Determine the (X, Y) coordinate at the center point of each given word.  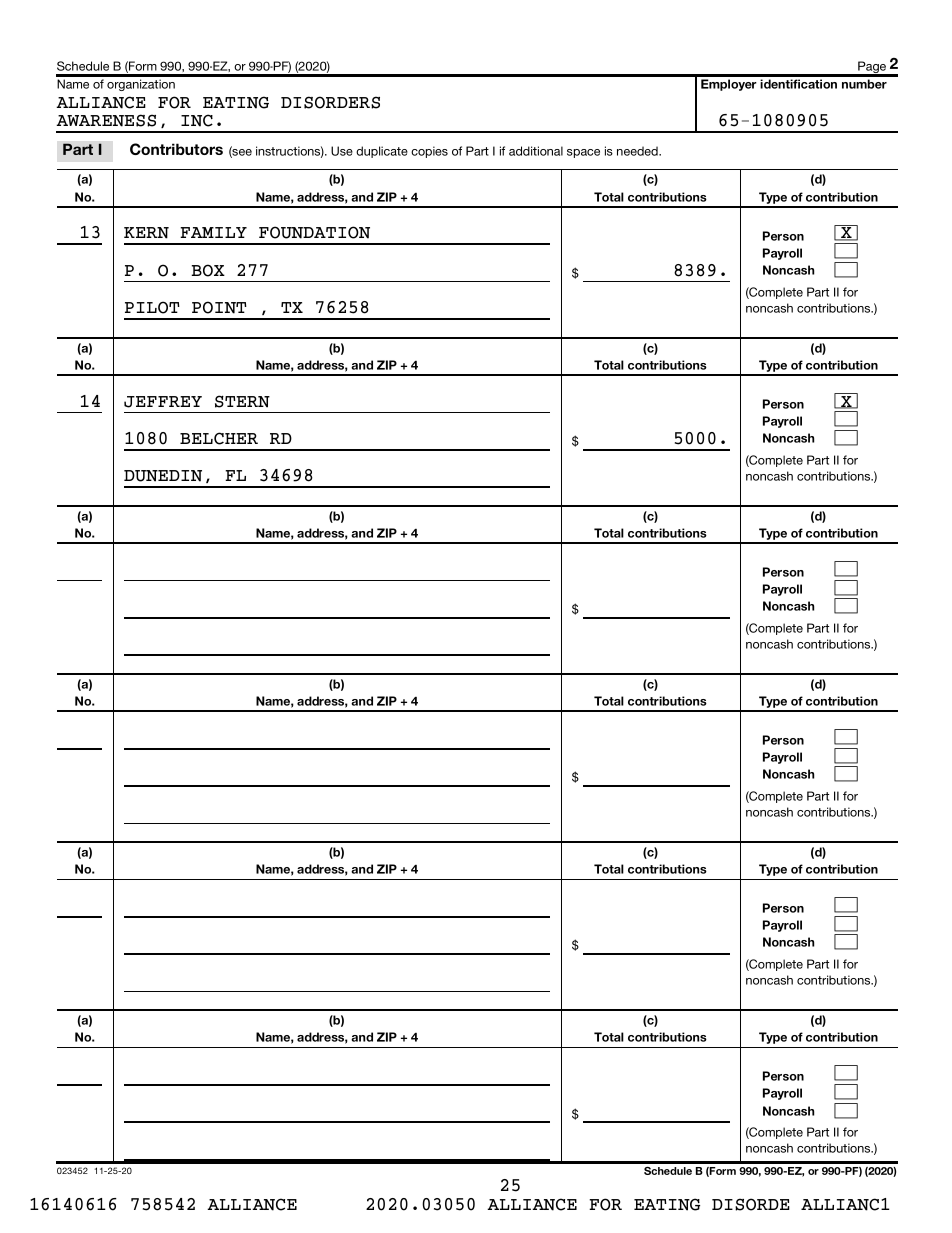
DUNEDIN (163, 476)
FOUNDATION (314, 232)
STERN (242, 401)
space (583, 153)
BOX (208, 270)
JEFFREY (163, 402)
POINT (219, 307)
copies (429, 152)
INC (197, 120)
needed (638, 151)
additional (536, 151)
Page (872, 68)
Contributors (176, 149)
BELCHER (219, 438)
